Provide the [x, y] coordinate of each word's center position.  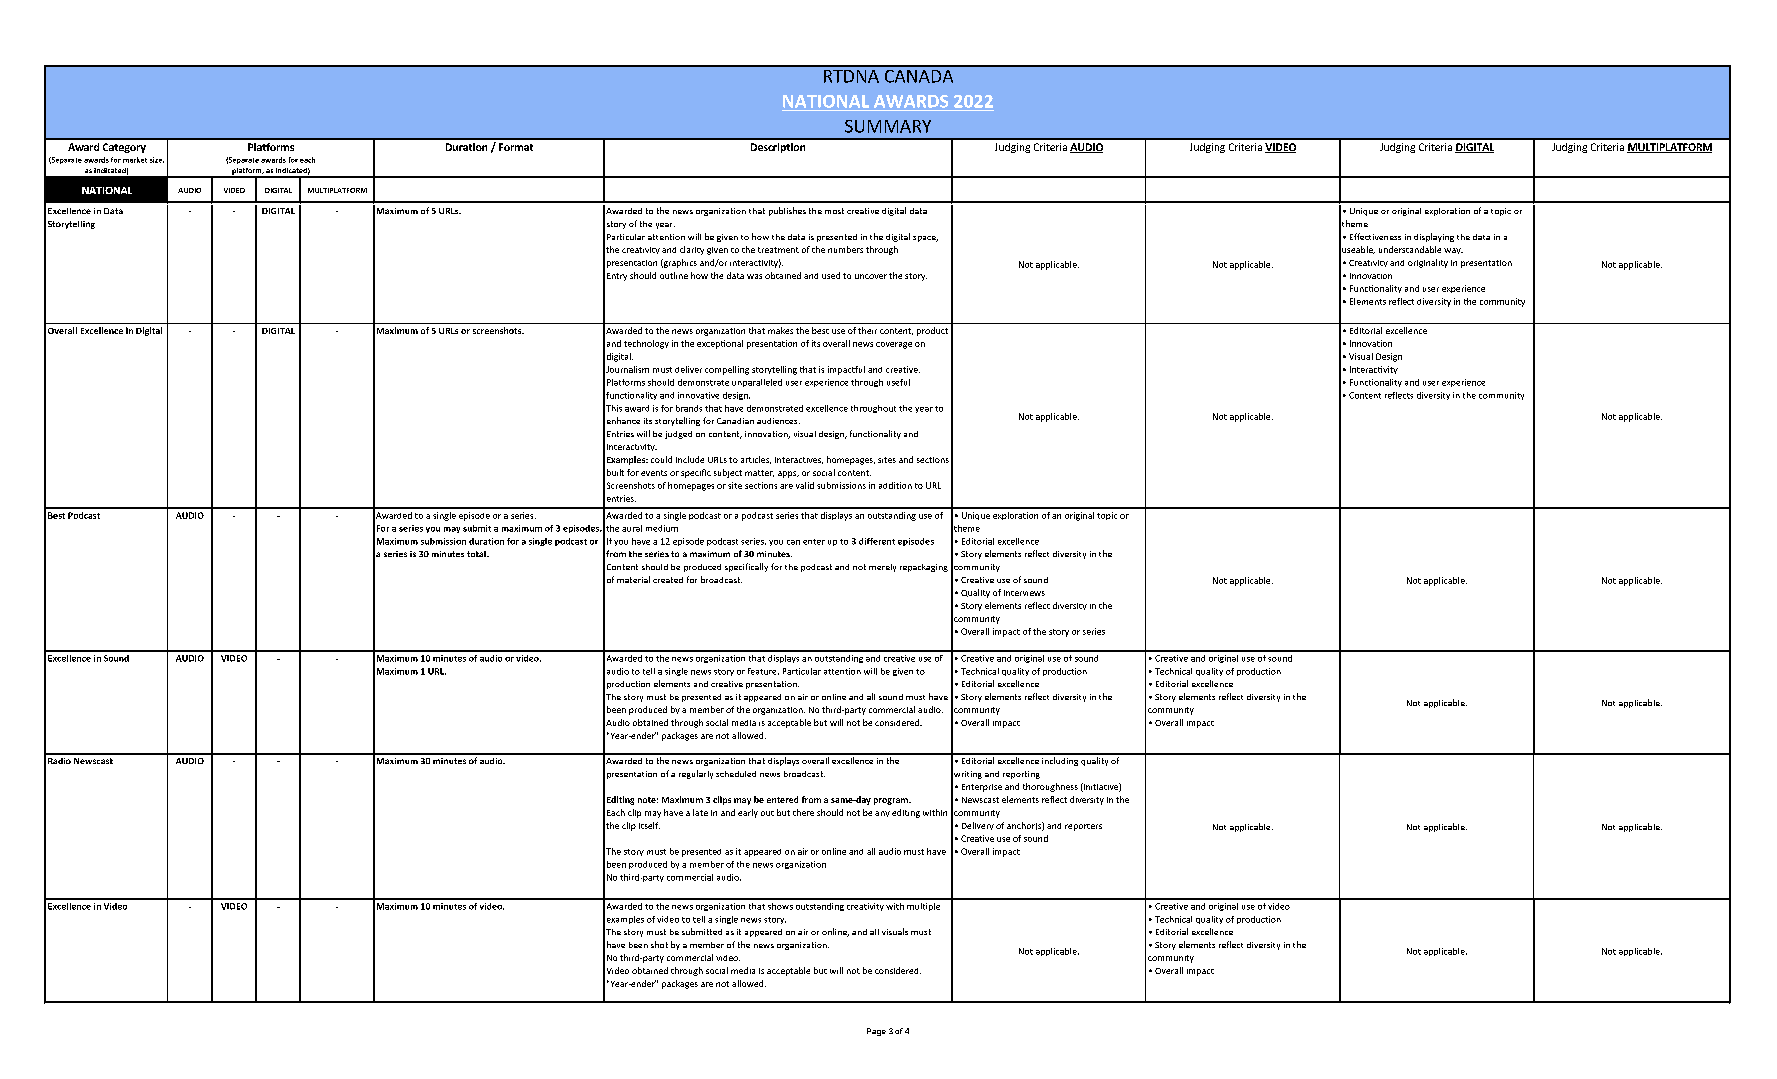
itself [649, 825]
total [477, 554]
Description [778, 148]
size [157, 160]
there [803, 812]
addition [895, 485]
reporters [1083, 827]
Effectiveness [1375, 236]
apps [788, 474]
